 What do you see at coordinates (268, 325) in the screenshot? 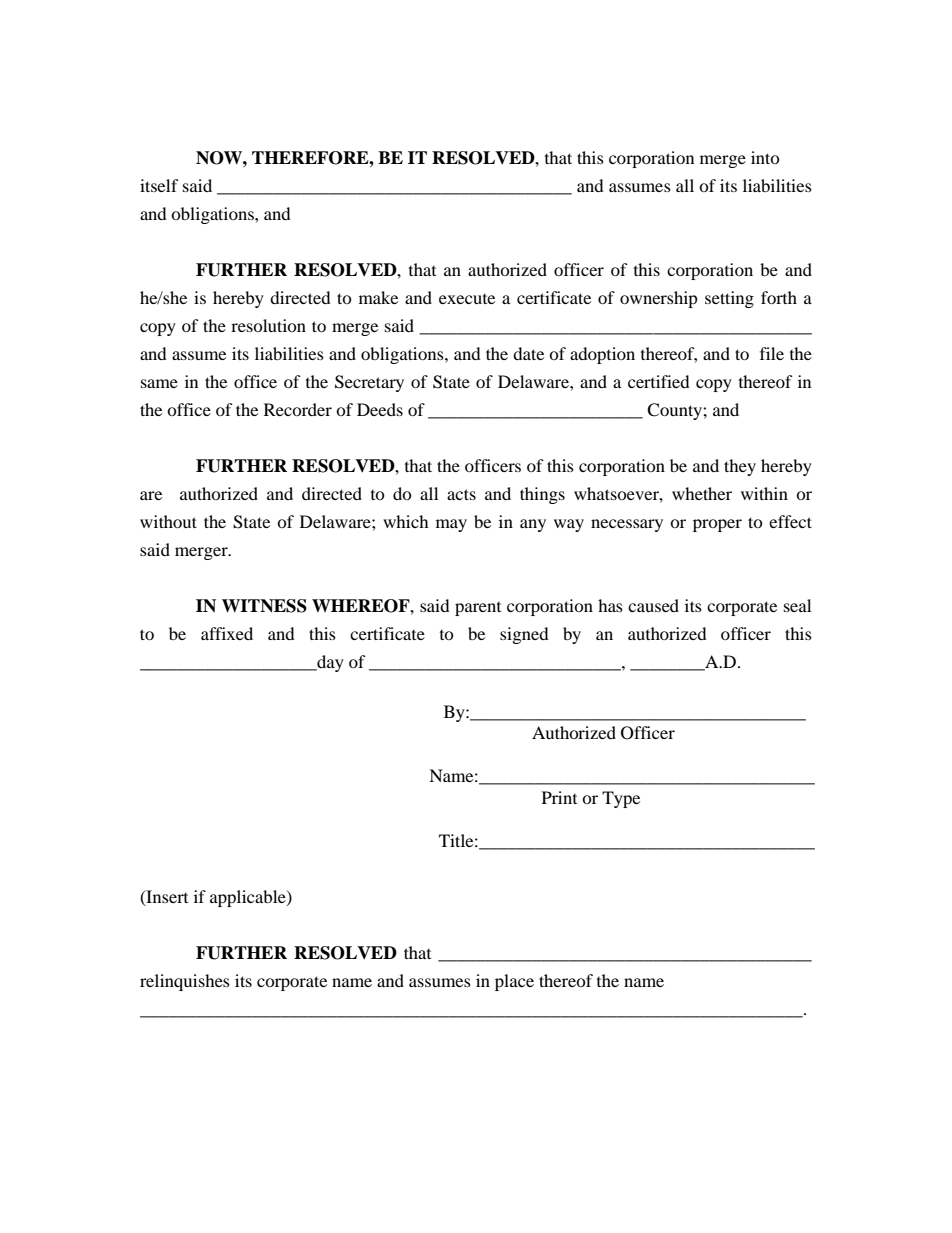
I see `resolution` at bounding box center [268, 325].
